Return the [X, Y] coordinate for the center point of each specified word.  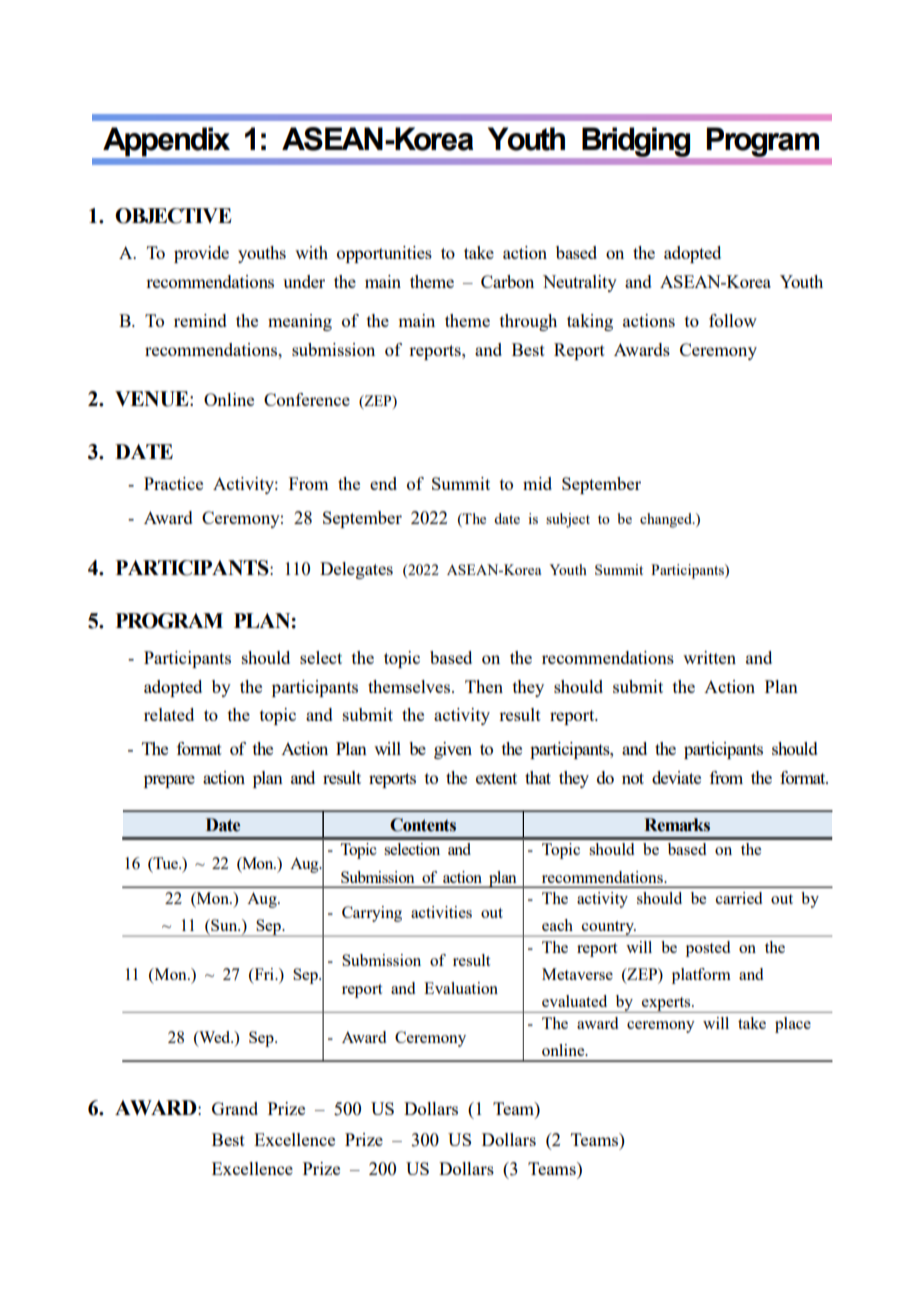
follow [733, 320]
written [709, 657]
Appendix [166, 141]
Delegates [356, 570]
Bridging [636, 142]
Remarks [677, 825]
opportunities [384, 254]
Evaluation [461, 988]
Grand [235, 1108]
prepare [169, 781]
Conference [307, 399]
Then [484, 686]
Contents [423, 825]
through [528, 322]
